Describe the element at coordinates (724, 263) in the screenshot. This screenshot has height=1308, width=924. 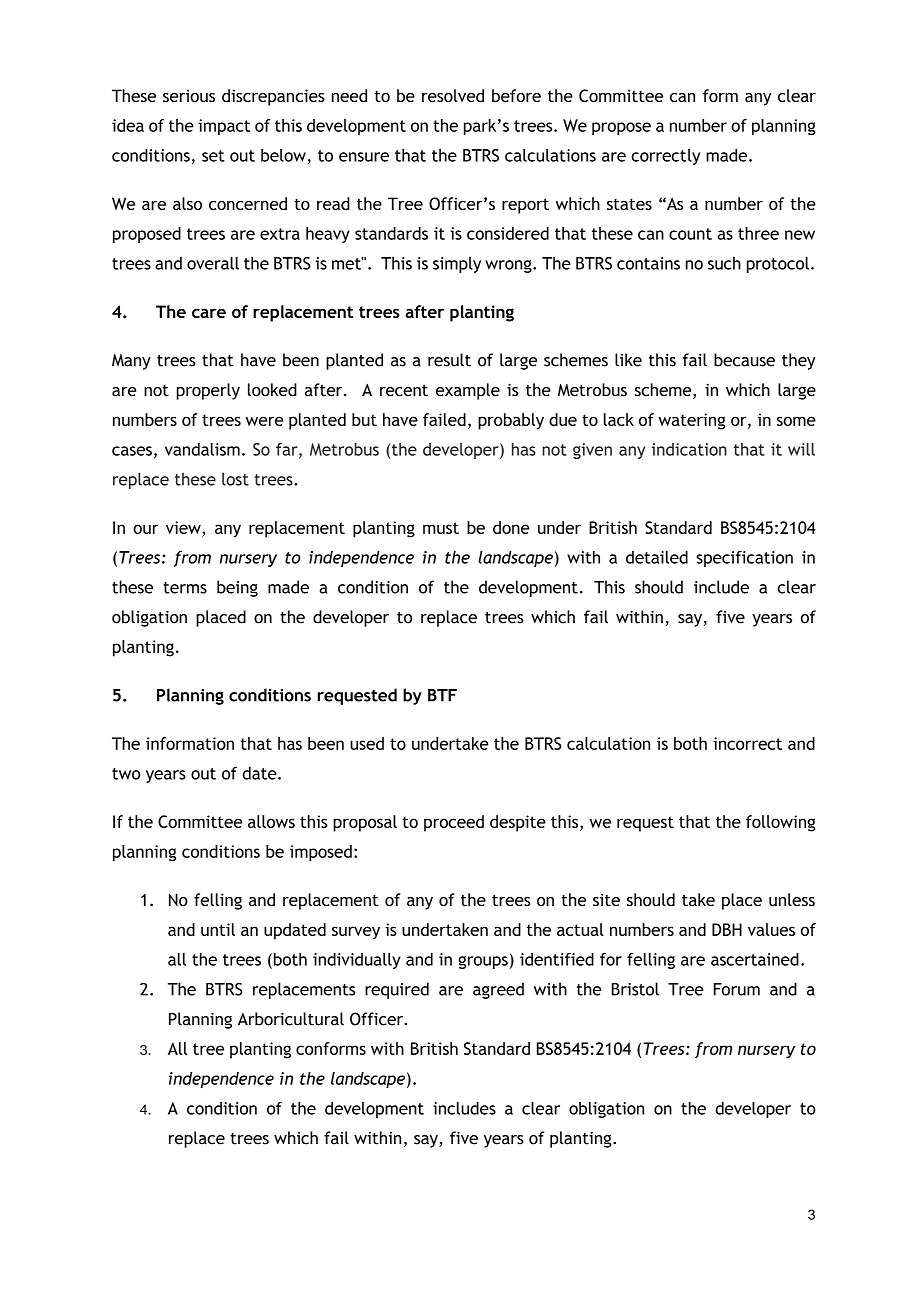
I see `such` at that location.
